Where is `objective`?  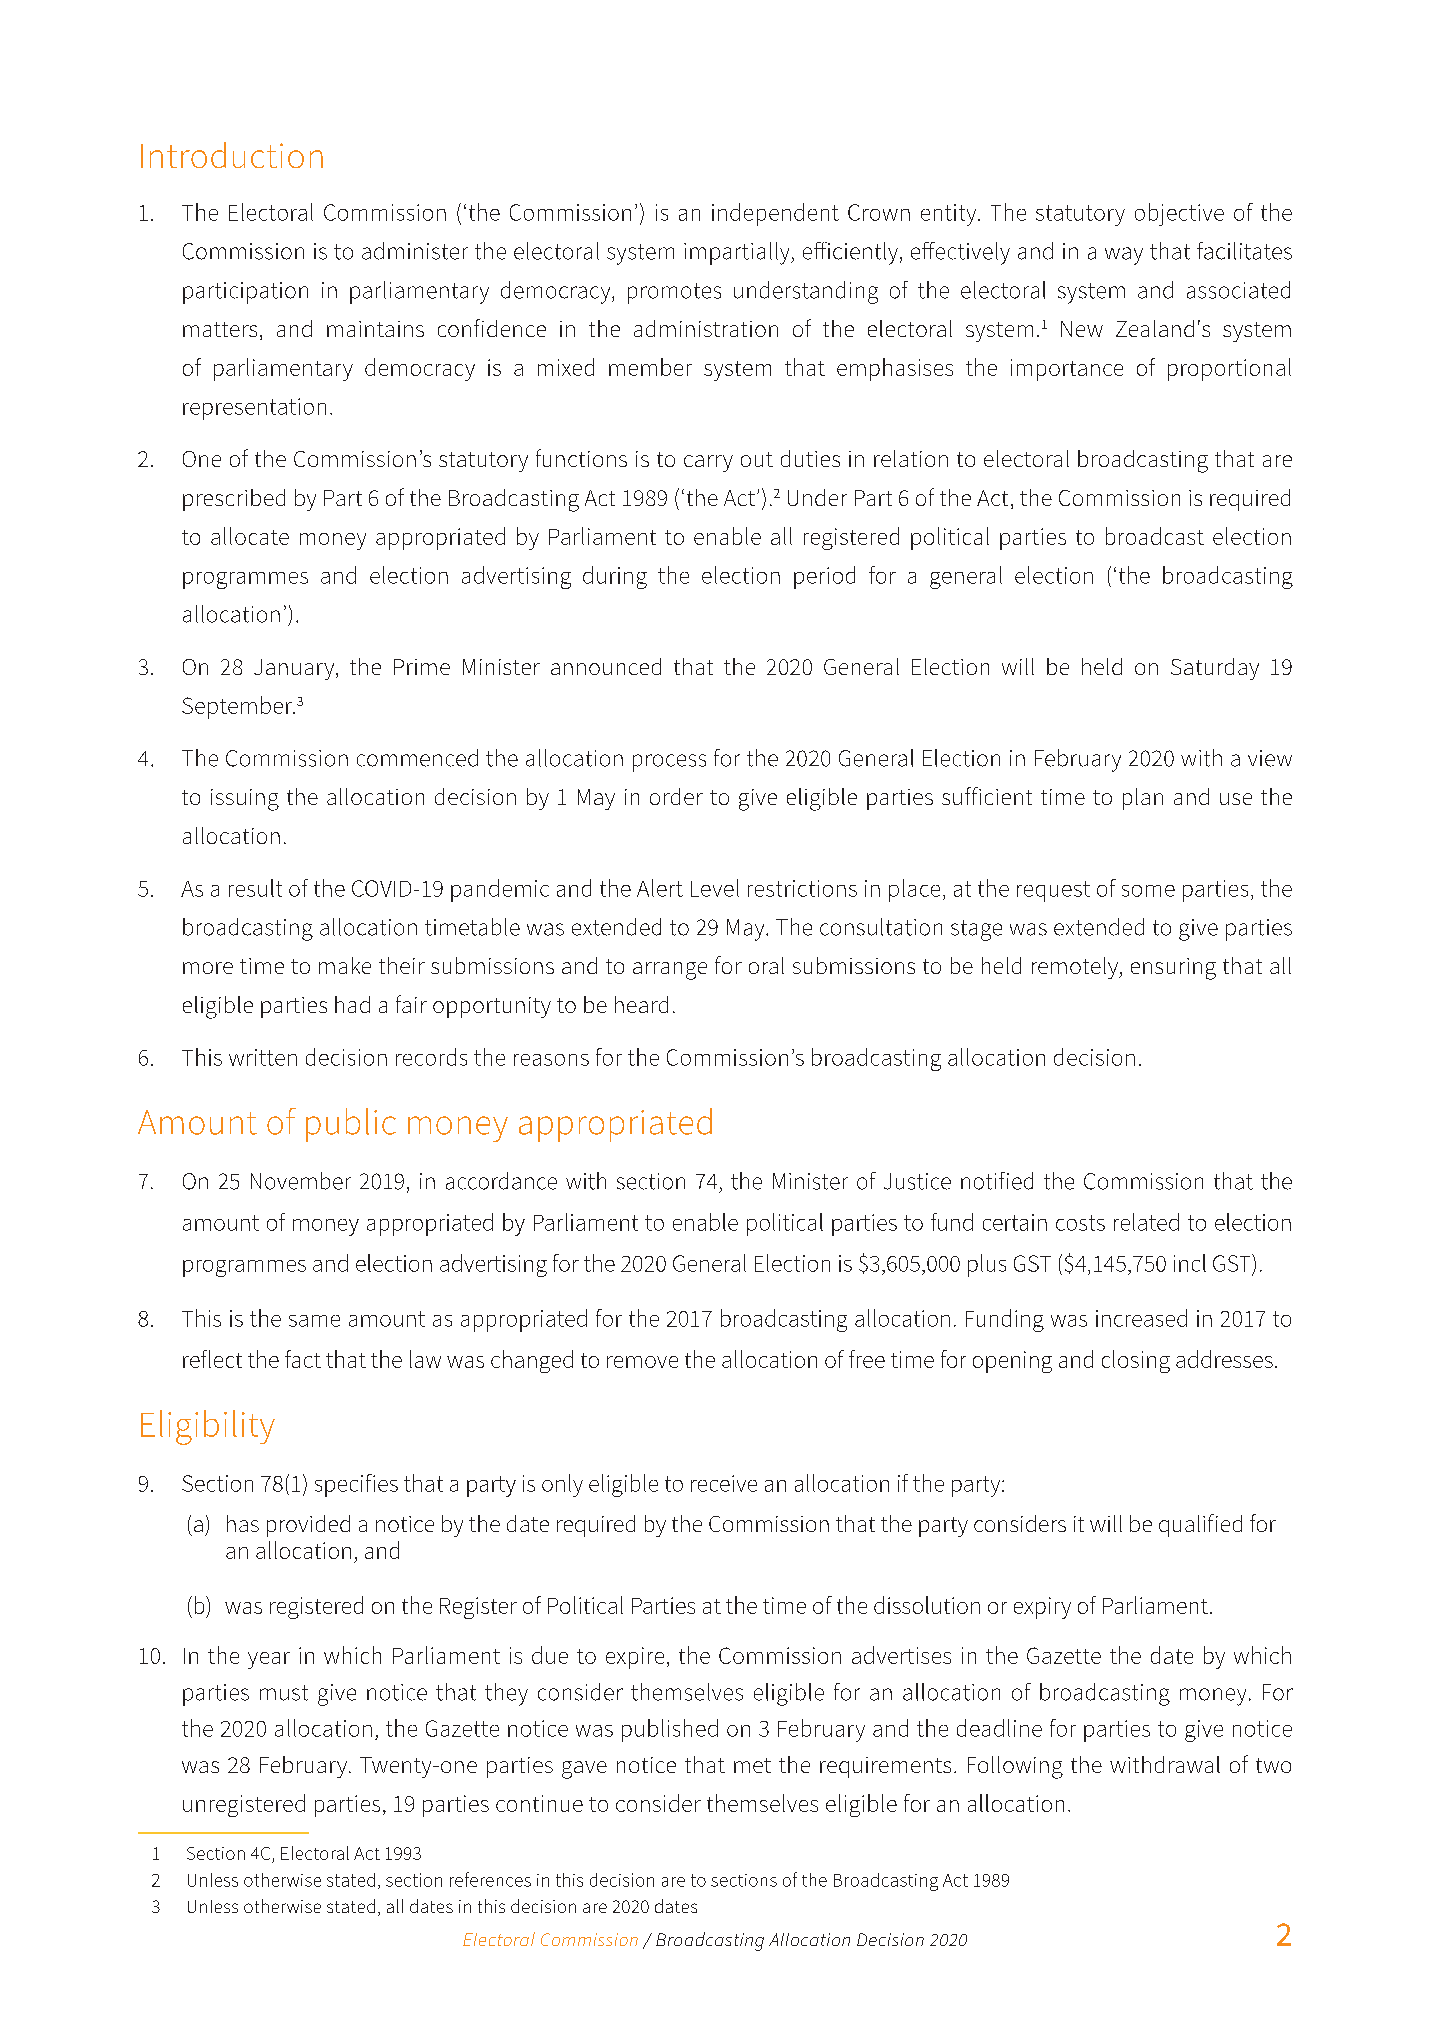
objective is located at coordinates (1179, 214).
